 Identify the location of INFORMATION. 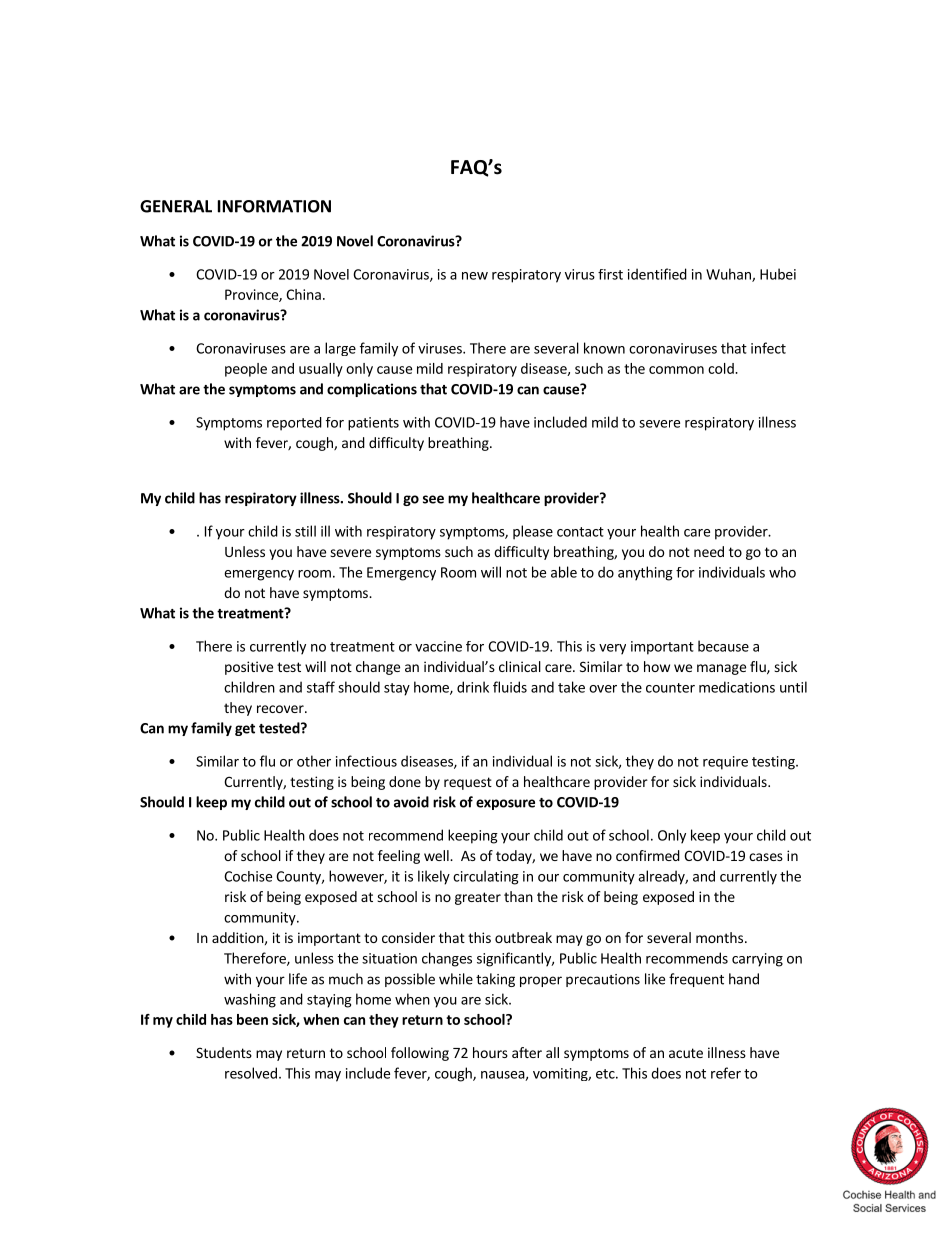
(274, 206).
